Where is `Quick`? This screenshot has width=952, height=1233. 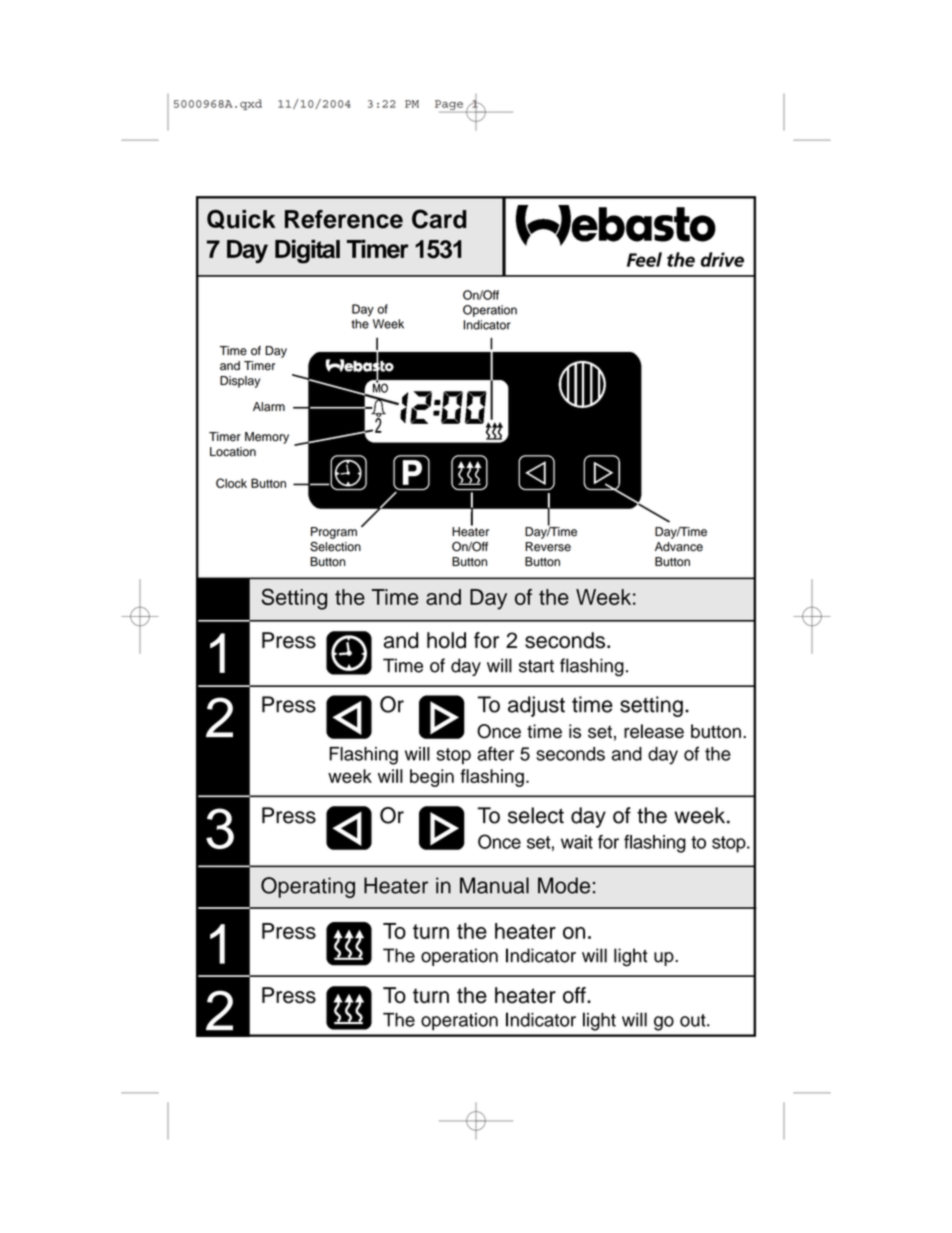
Quick is located at coordinates (241, 219).
